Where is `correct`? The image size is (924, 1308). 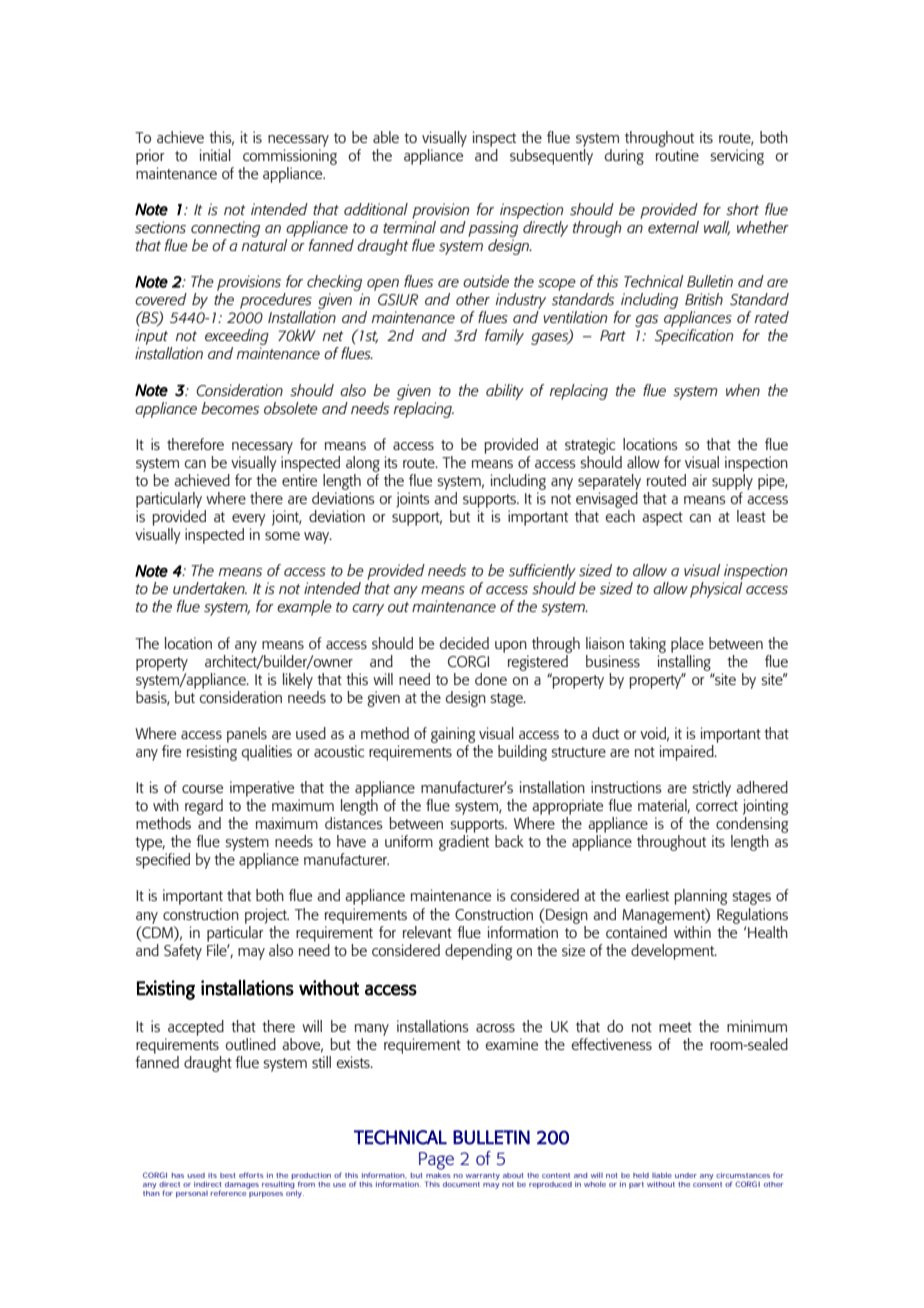
correct is located at coordinates (717, 806).
